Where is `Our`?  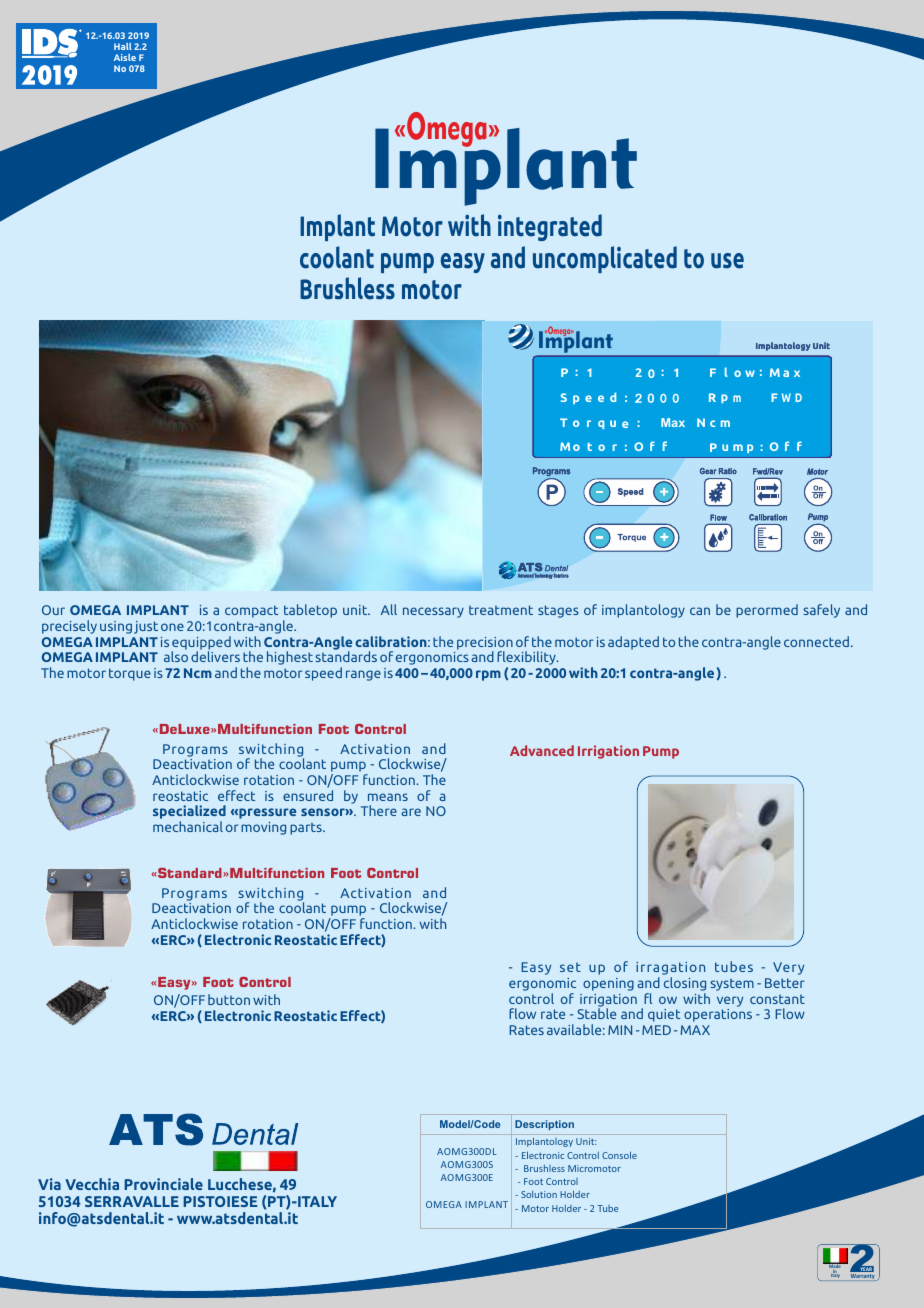 Our is located at coordinates (53, 610).
